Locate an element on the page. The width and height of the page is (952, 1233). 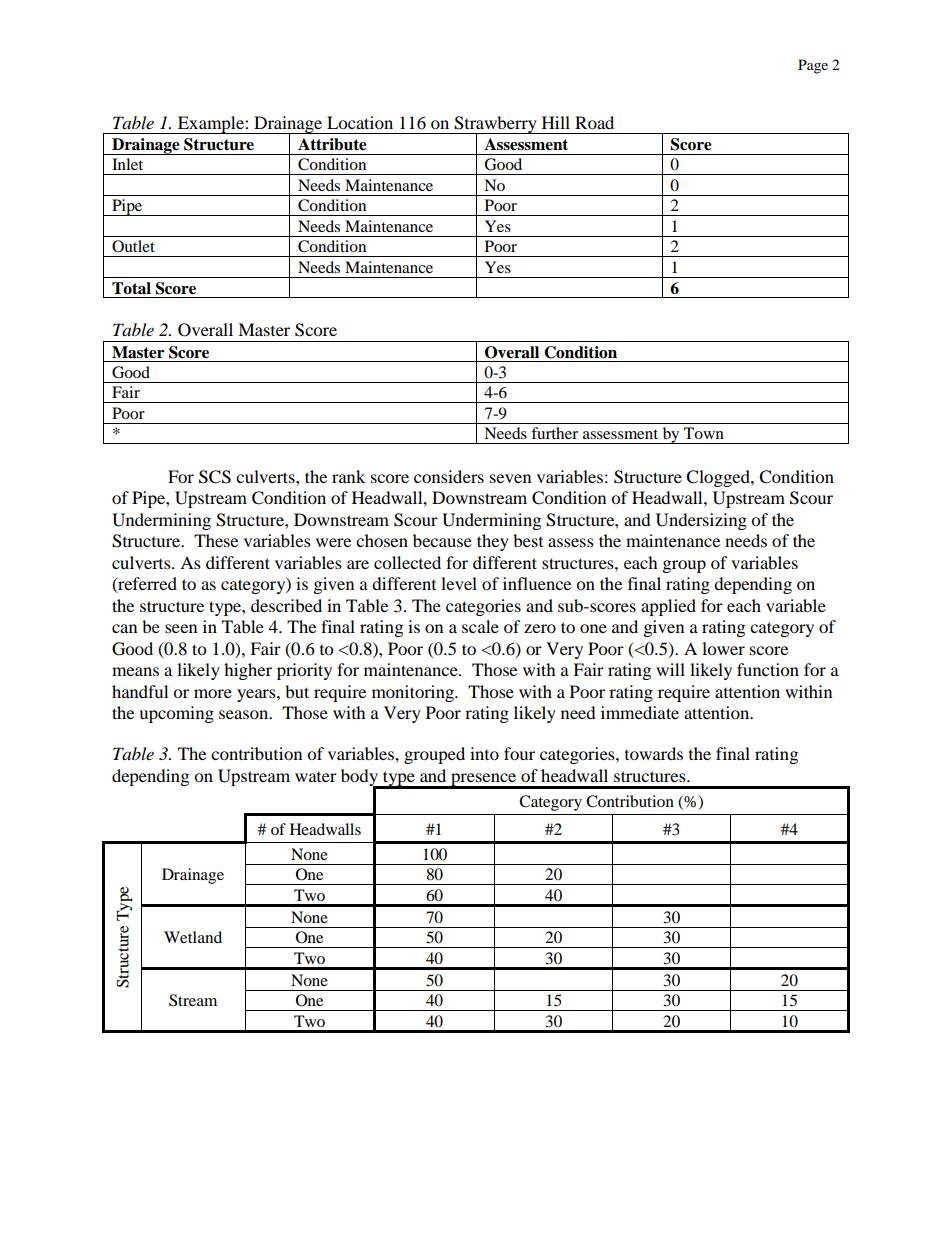
Attribute is located at coordinates (332, 144).
